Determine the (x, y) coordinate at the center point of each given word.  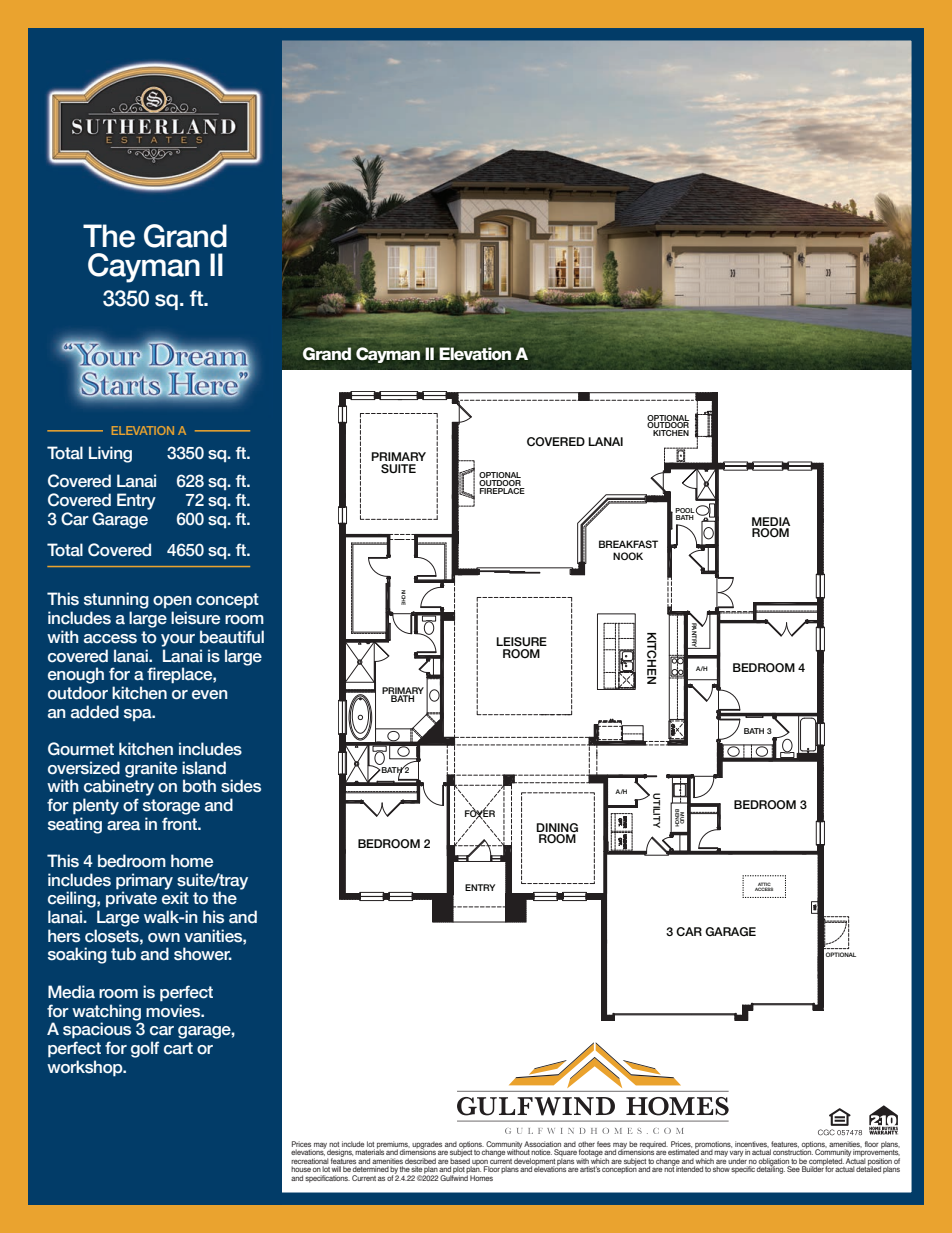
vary (736, 1155)
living (110, 454)
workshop (86, 1068)
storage (171, 807)
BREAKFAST (628, 544)
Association (542, 1144)
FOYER (480, 813)
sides (241, 786)
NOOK (628, 556)
